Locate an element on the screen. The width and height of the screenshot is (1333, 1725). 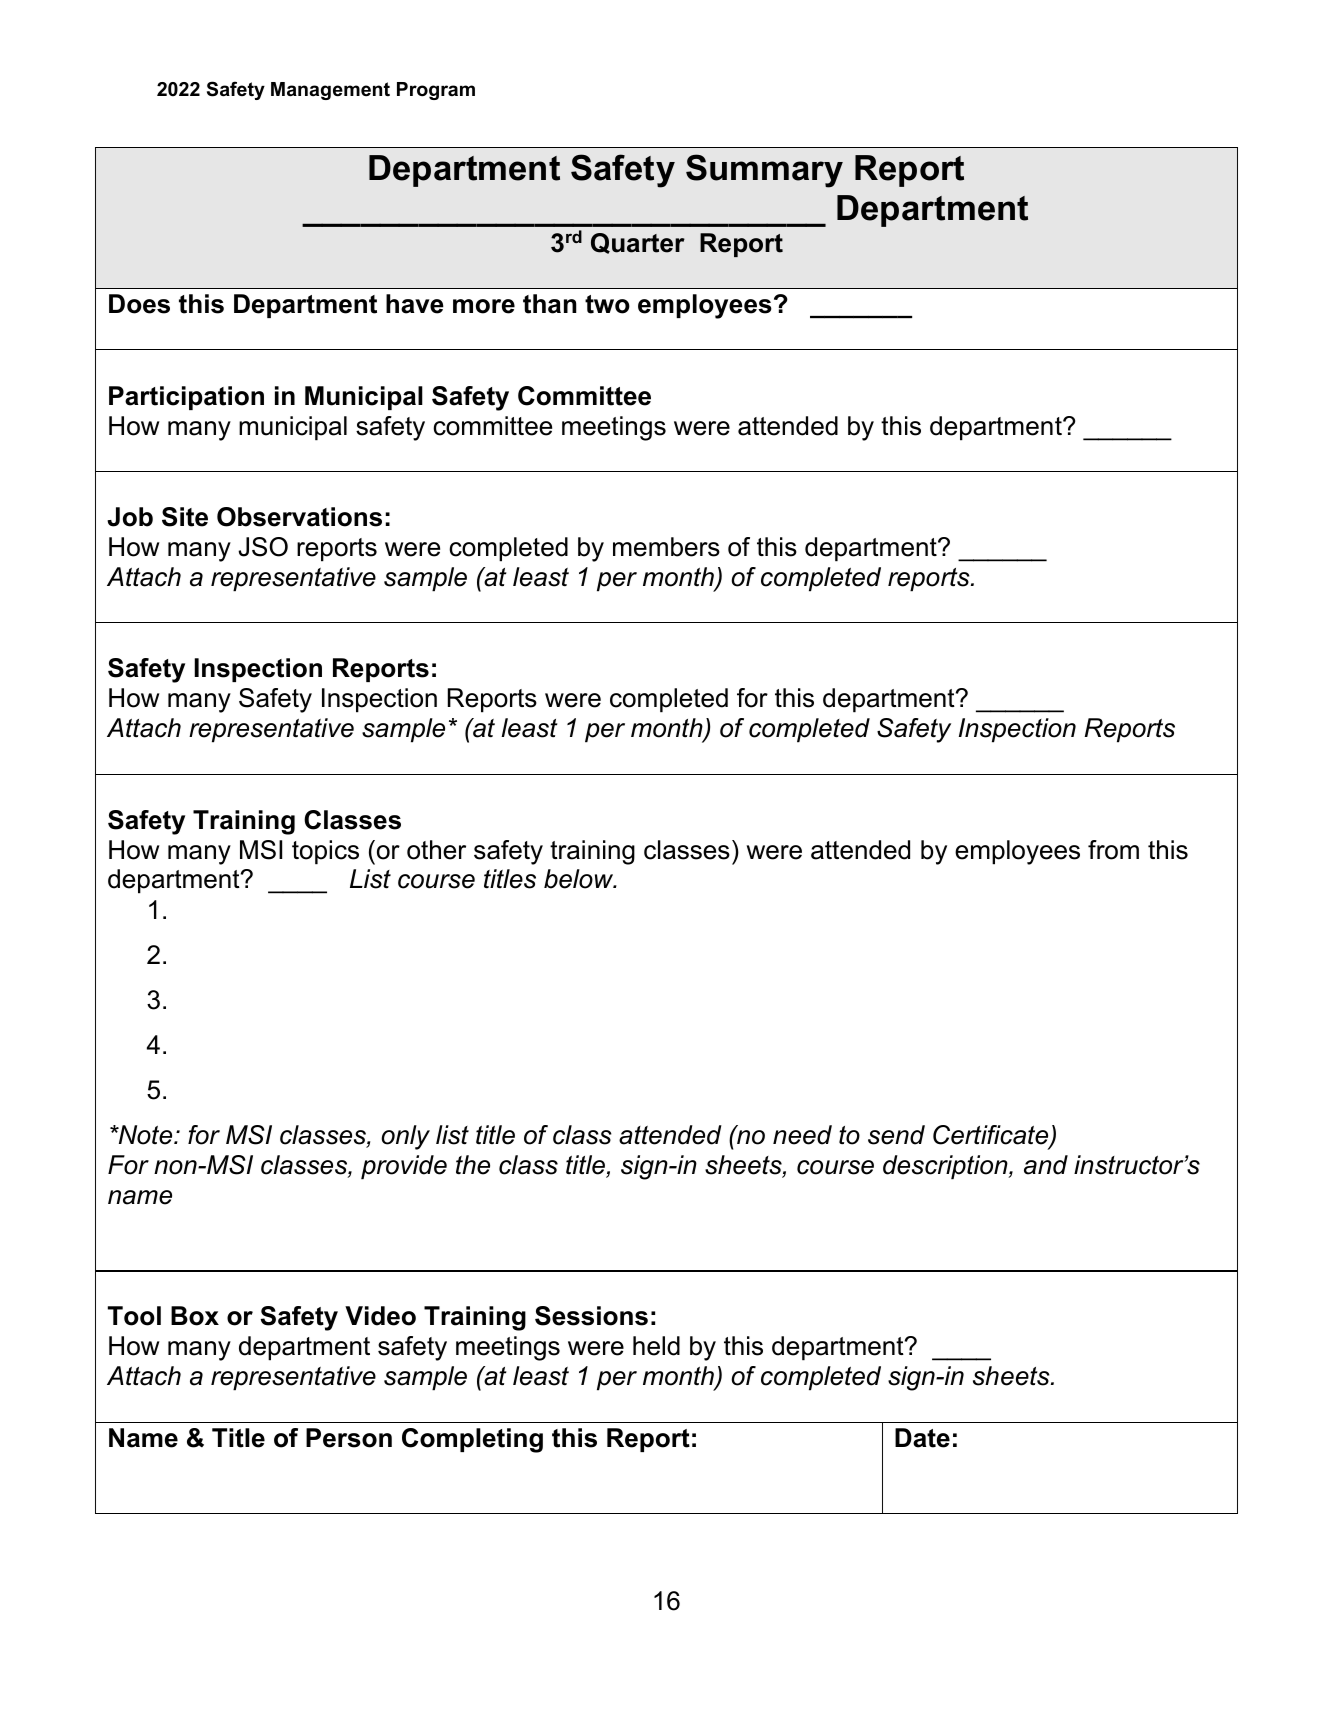
topics is located at coordinates (325, 852).
